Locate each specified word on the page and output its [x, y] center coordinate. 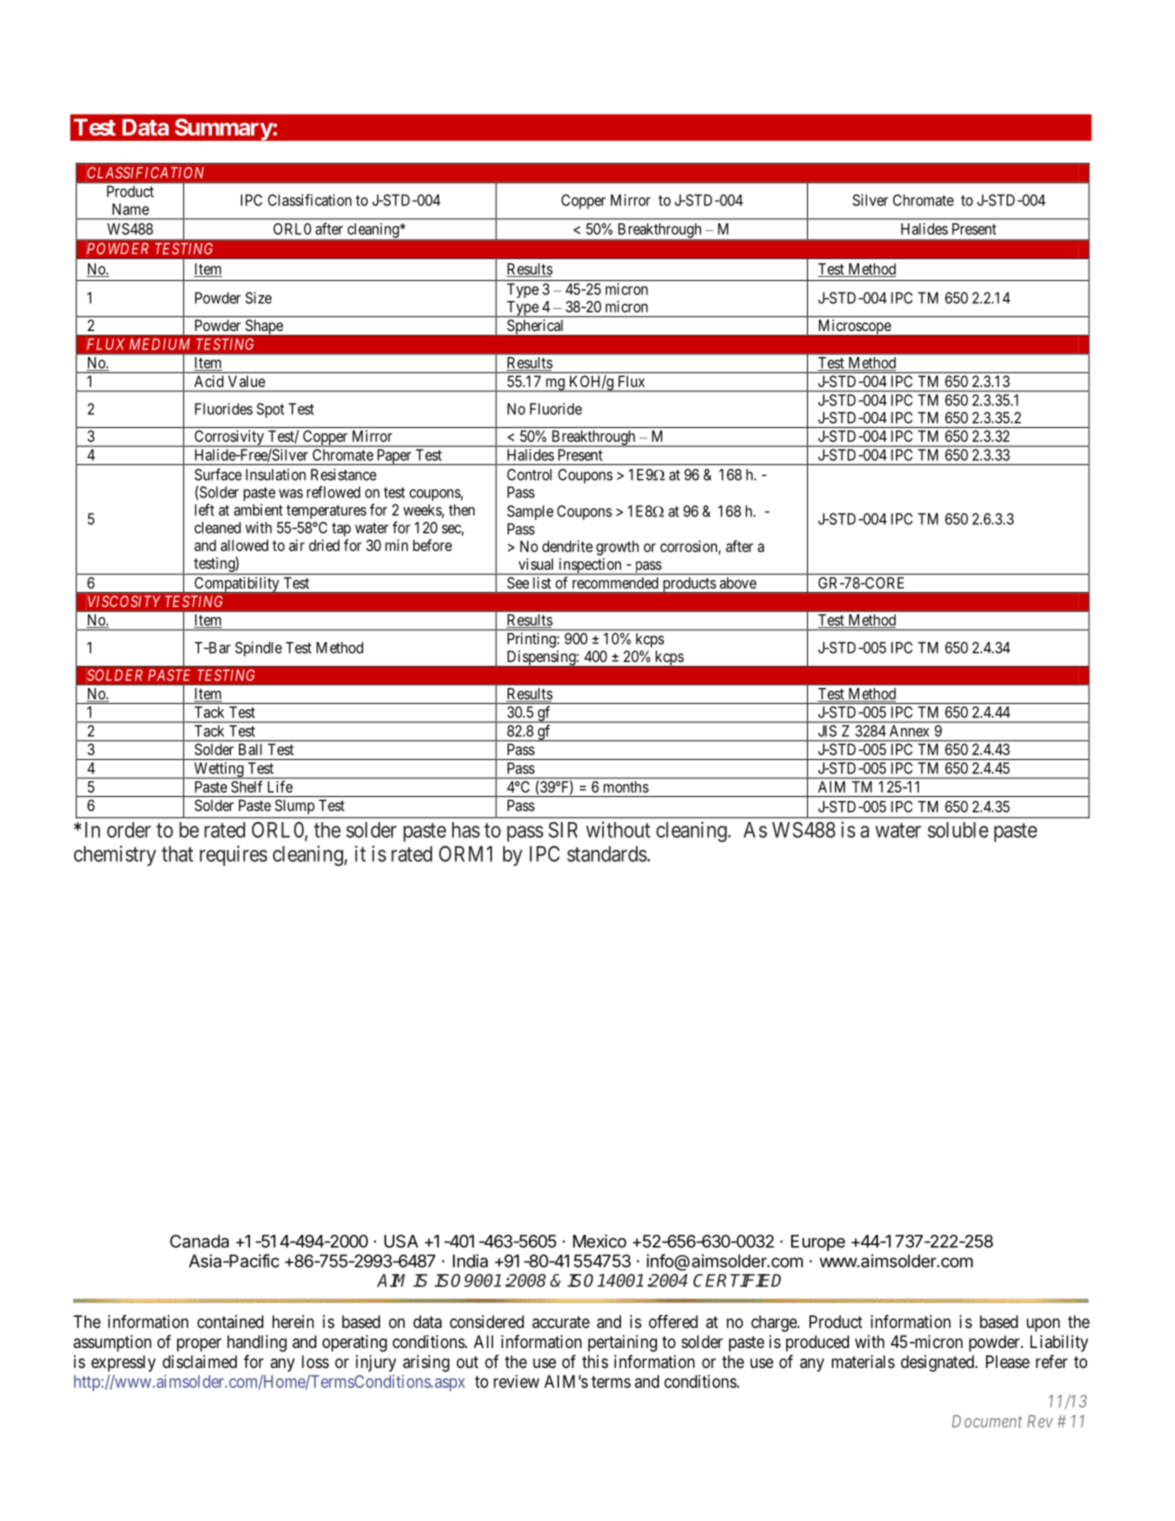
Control [529, 475]
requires [233, 855]
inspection [590, 566]
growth [617, 548]
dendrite [567, 546]
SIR [563, 830]
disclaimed [200, 1361]
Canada [199, 1241]
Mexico [599, 1241]
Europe [818, 1243]
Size [258, 298]
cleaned [217, 528]
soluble [958, 830]
